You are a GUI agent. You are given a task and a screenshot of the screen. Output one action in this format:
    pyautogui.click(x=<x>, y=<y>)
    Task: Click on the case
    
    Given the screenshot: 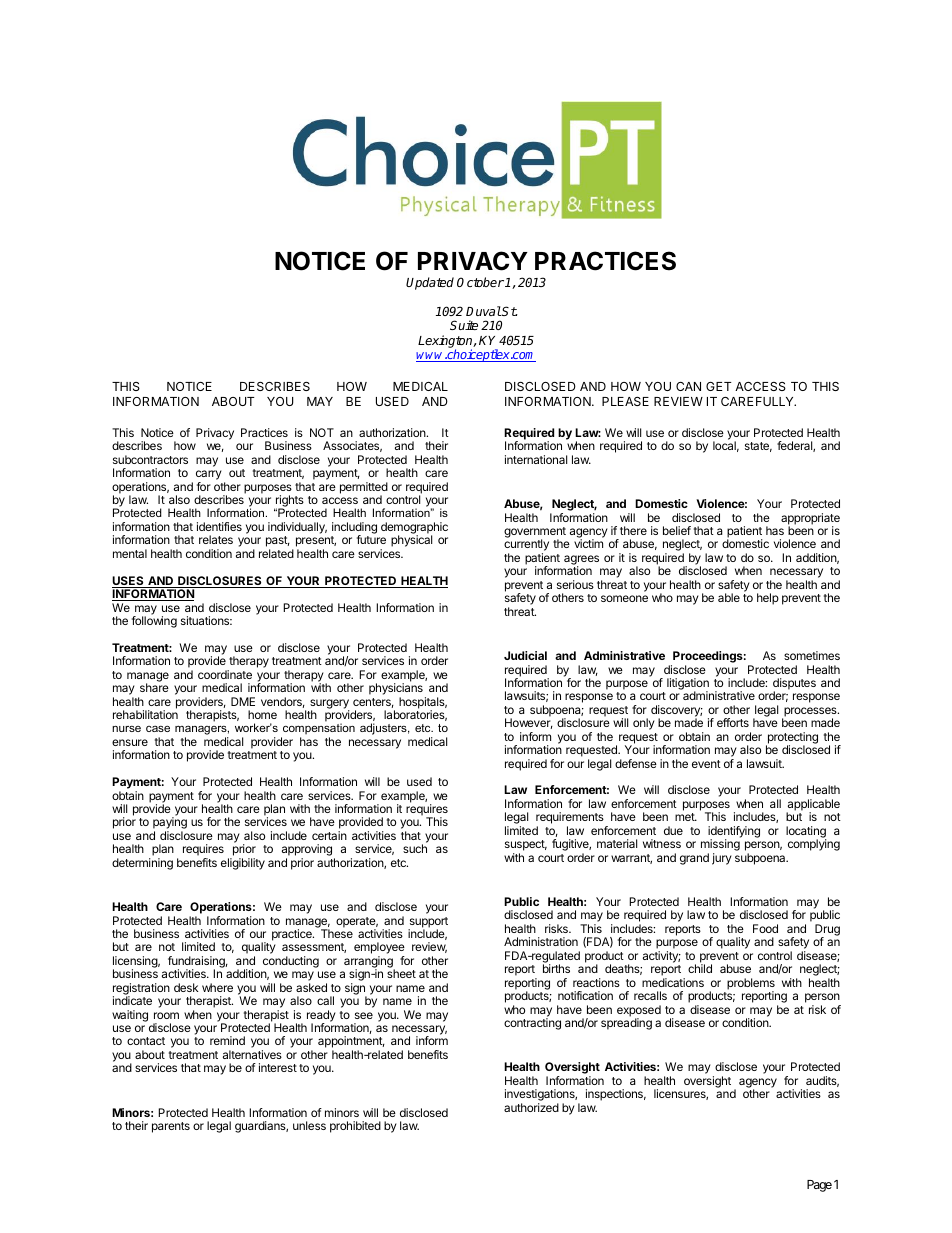 What is the action you would take?
    pyautogui.click(x=158, y=728)
